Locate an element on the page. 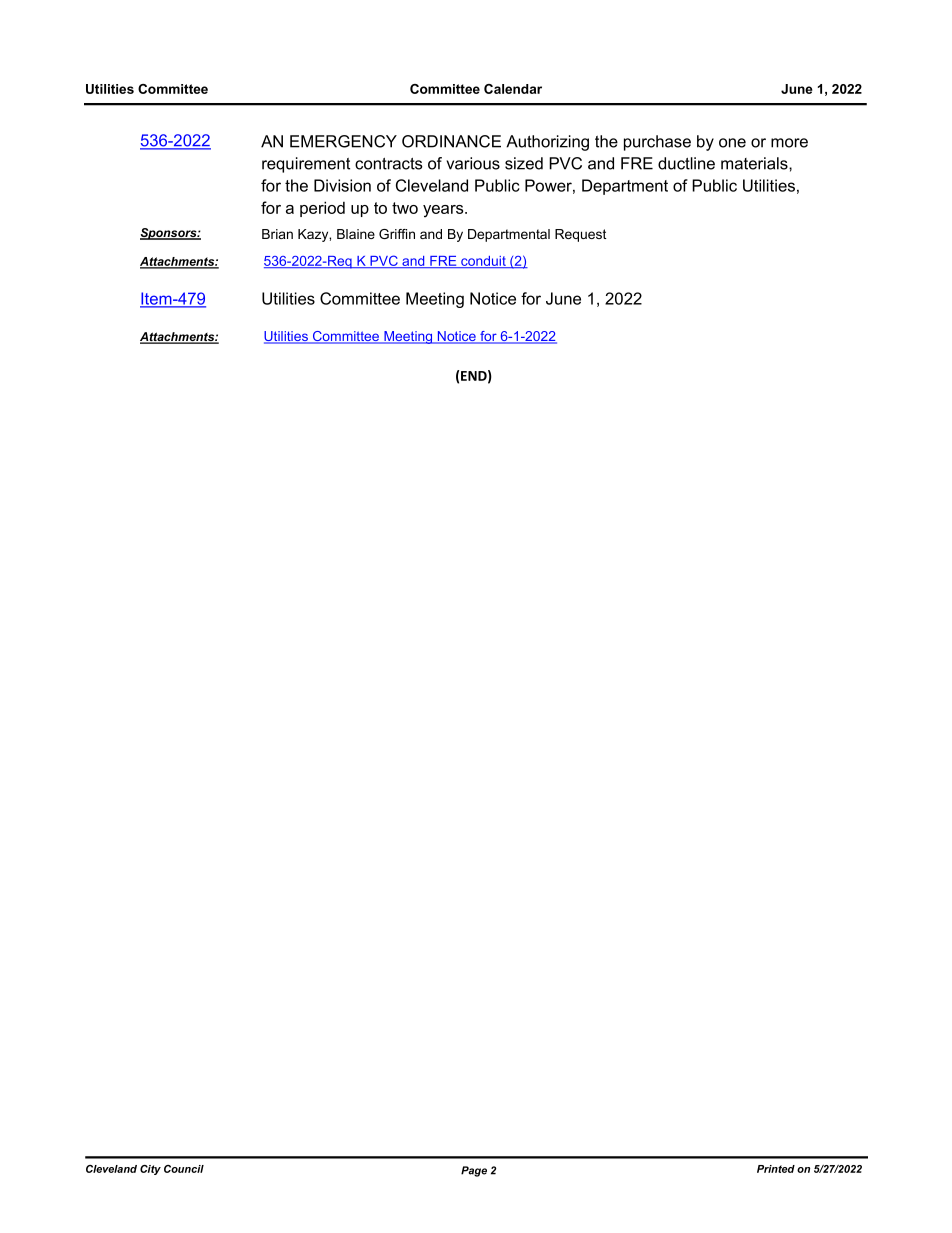 The height and width of the image is (1233, 952). years is located at coordinates (444, 211).
